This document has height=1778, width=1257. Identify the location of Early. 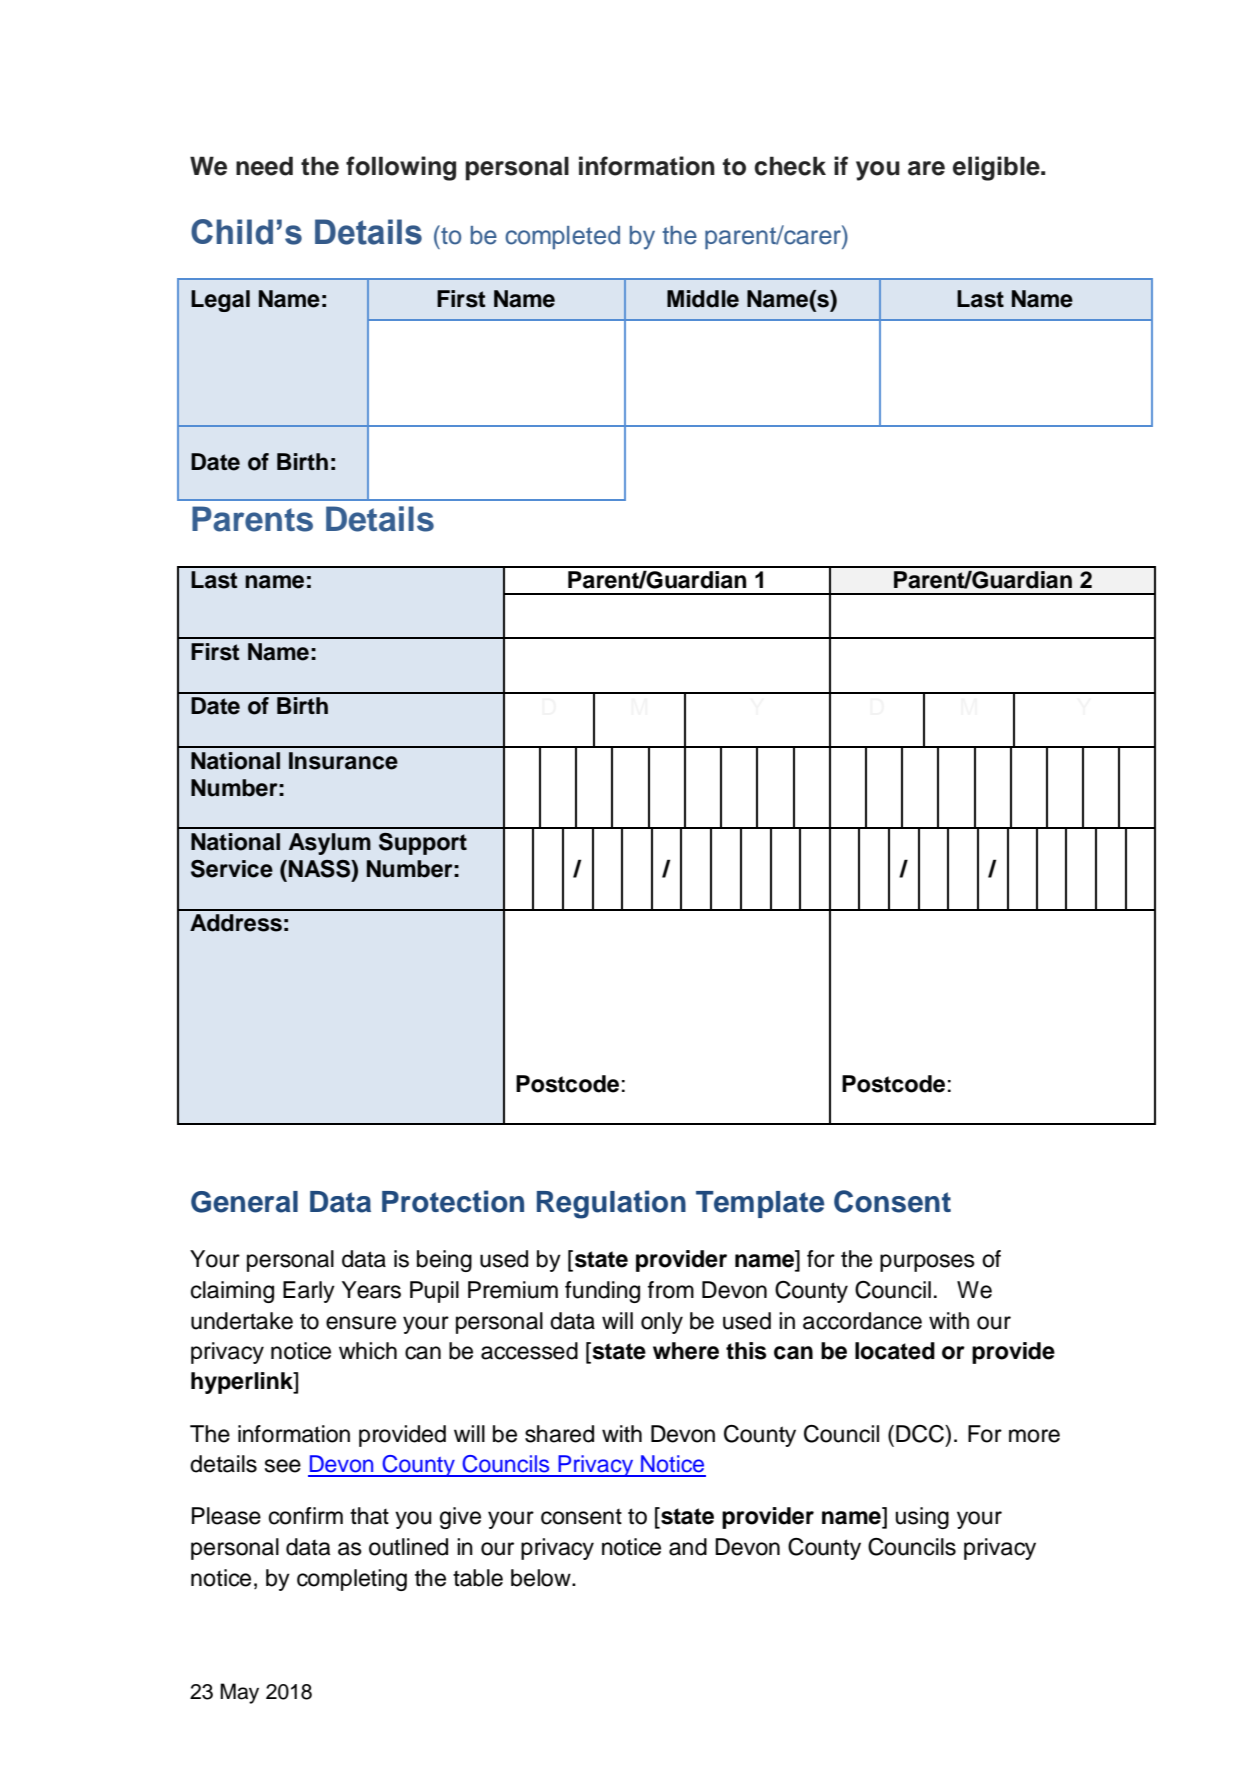
(309, 1292).
